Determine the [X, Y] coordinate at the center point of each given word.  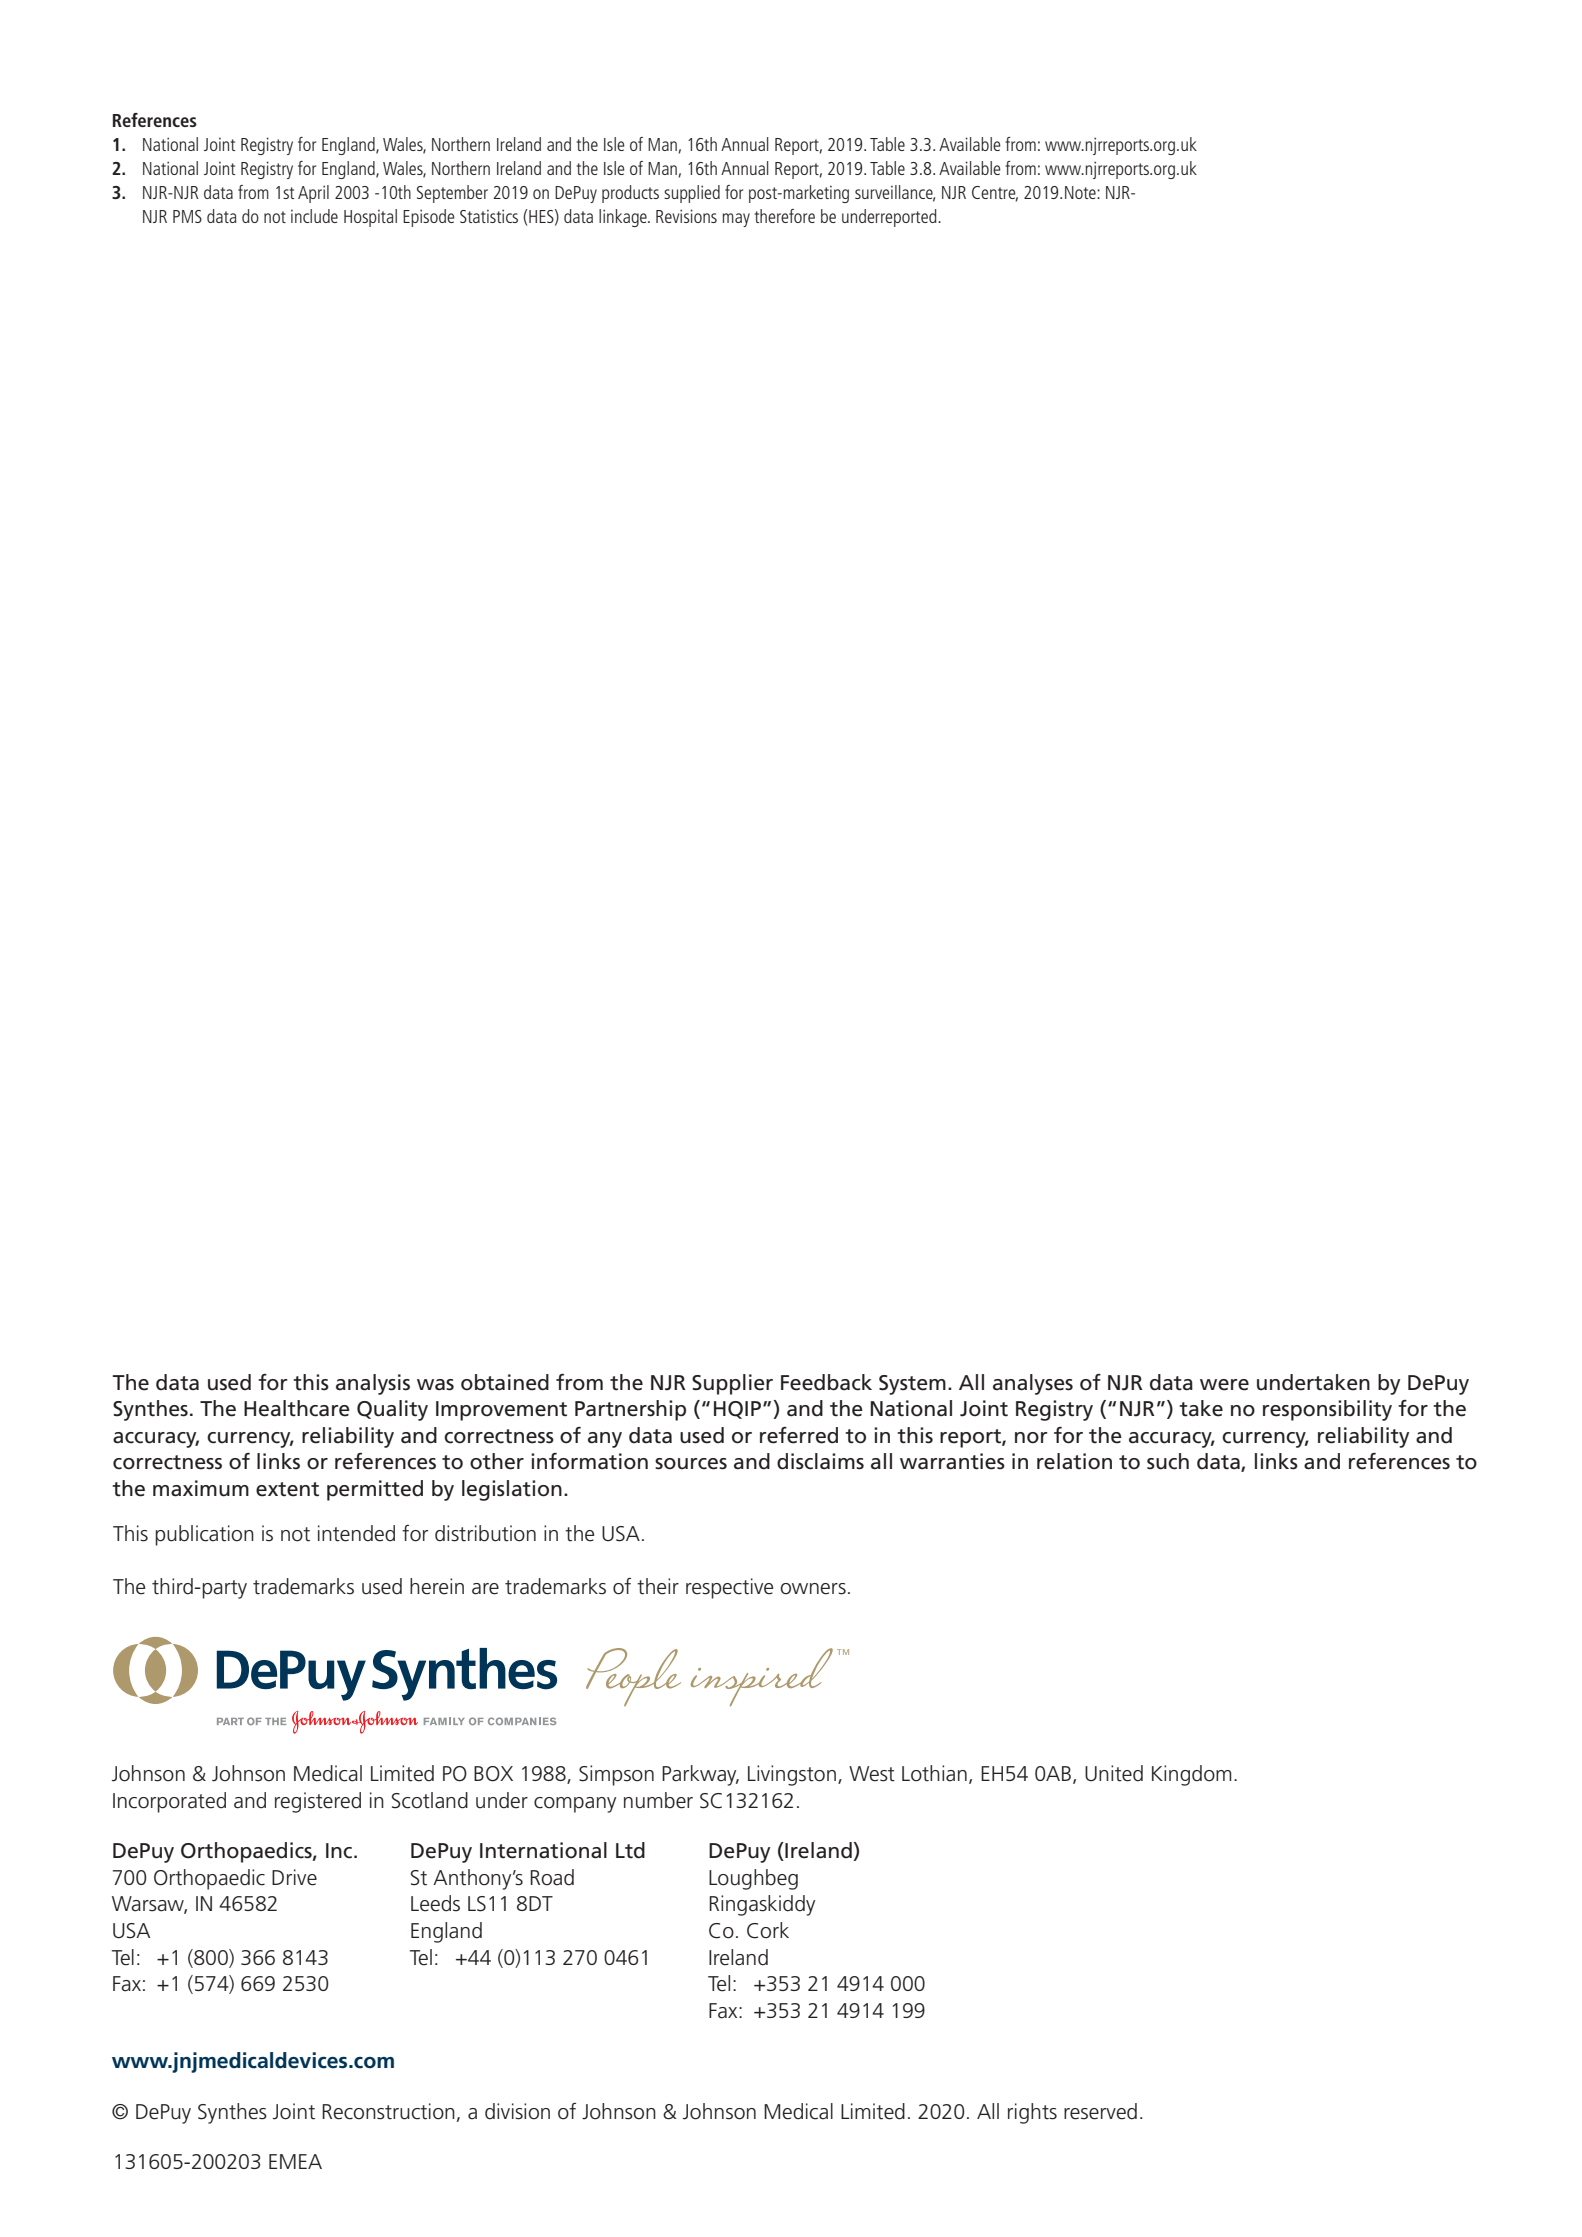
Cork [768, 1930]
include [314, 216]
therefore [785, 216]
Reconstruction [388, 2111]
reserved [1100, 2111]
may [736, 220]
